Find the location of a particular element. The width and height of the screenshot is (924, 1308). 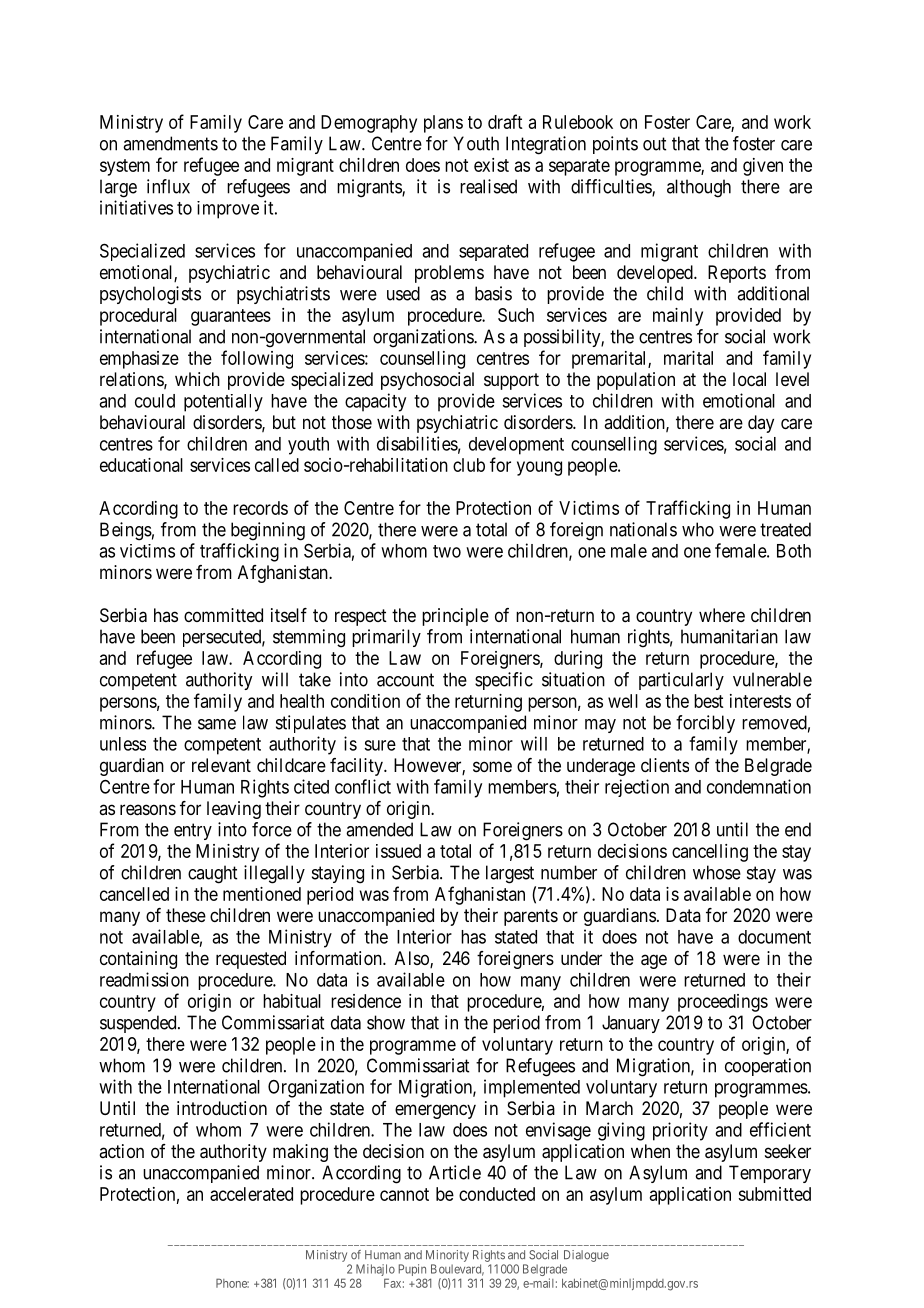

although is located at coordinates (699, 188).
